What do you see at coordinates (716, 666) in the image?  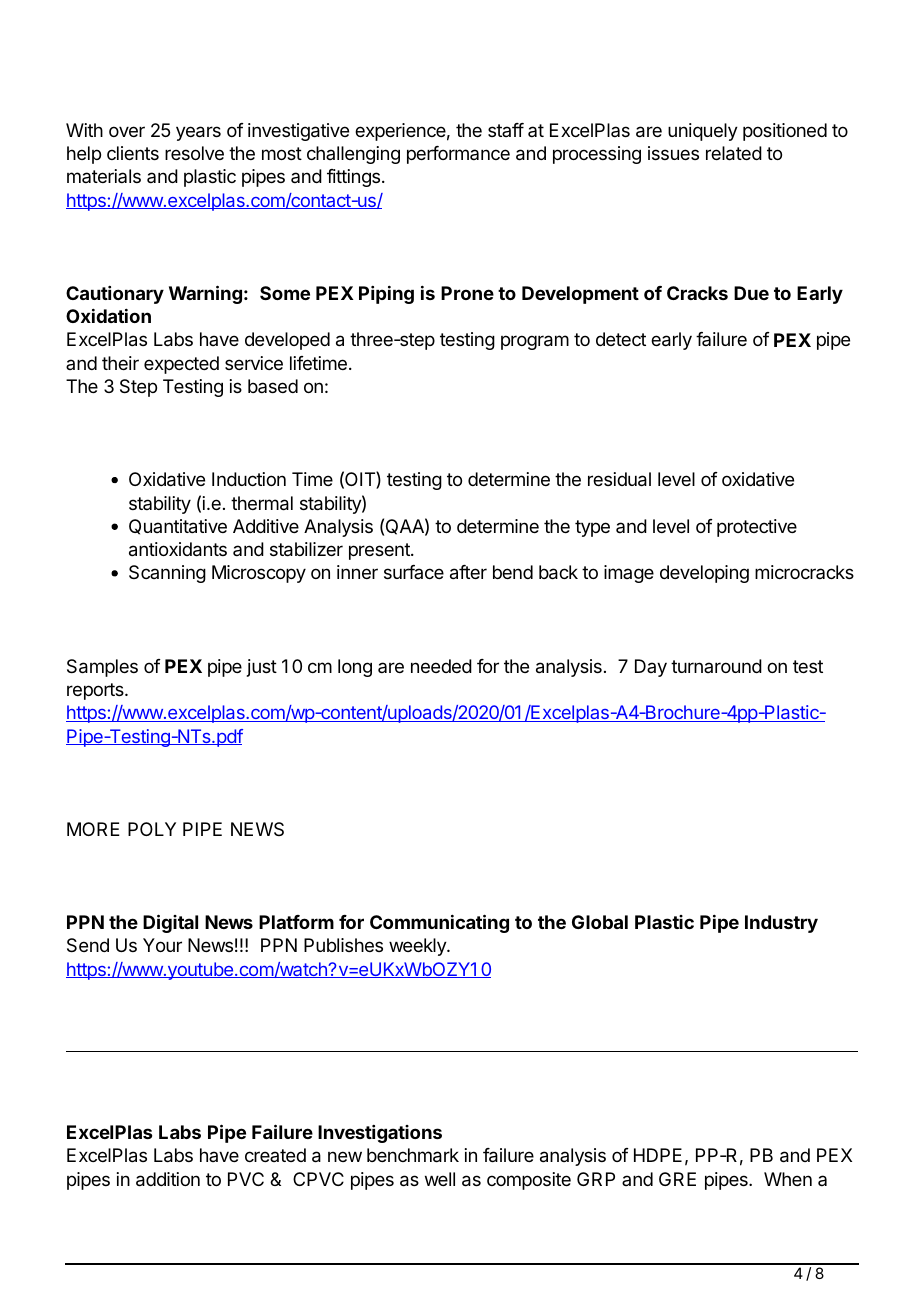 I see `turnaround` at bounding box center [716, 666].
